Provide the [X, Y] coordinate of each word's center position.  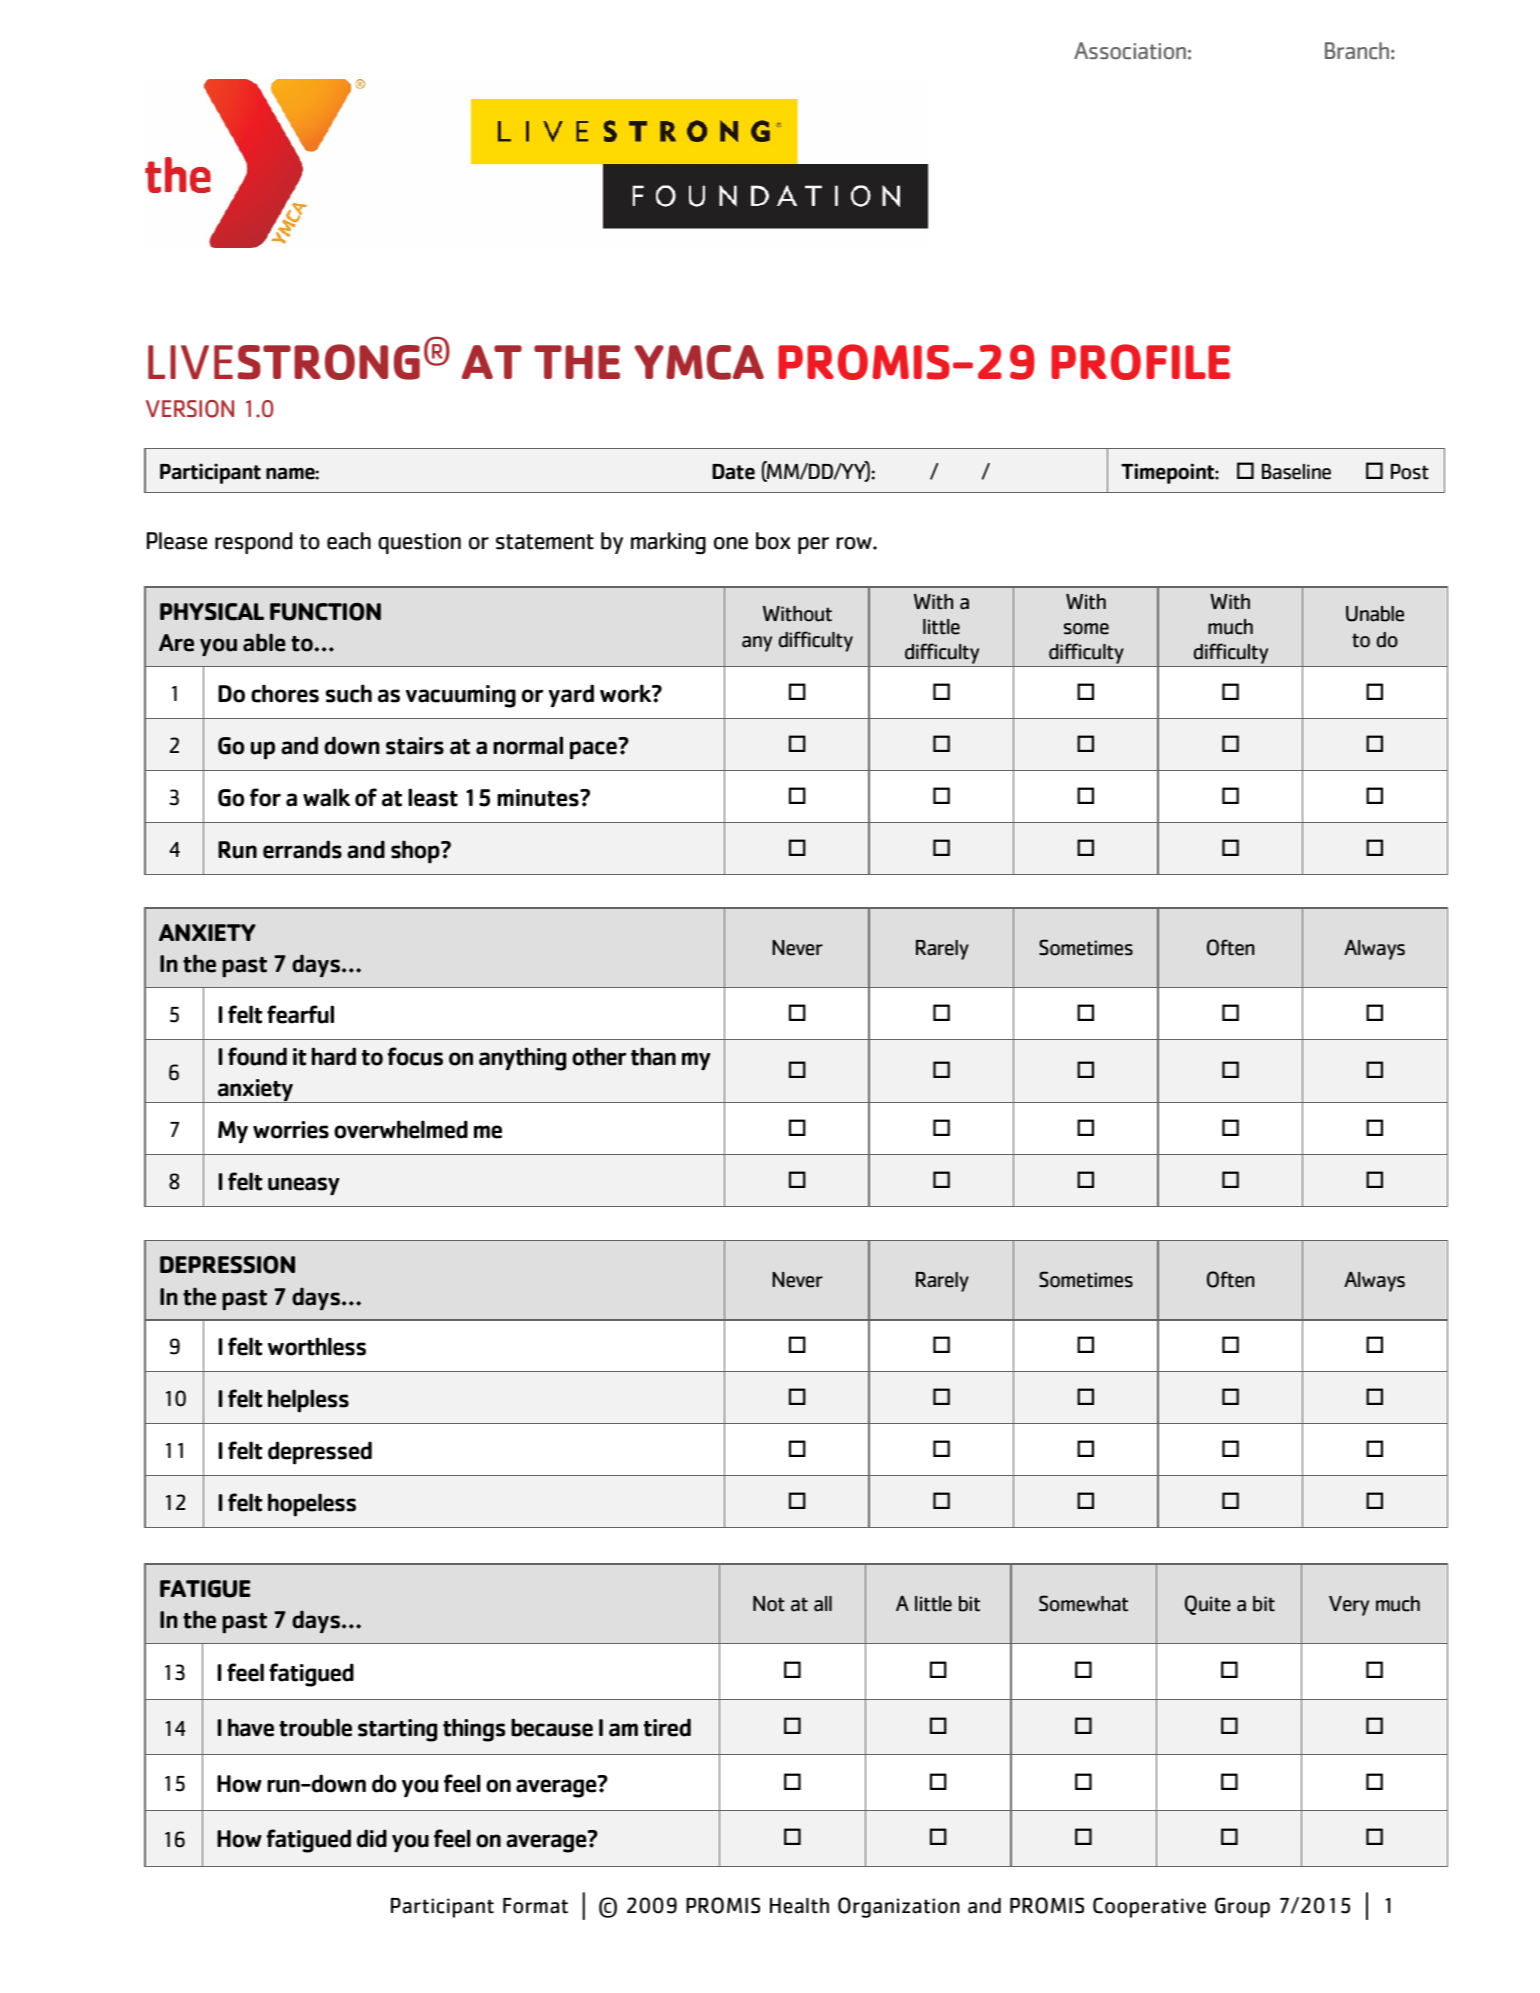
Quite [1208, 1605]
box [773, 541]
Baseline [1296, 472]
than [653, 1056]
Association [1130, 51]
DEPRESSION [227, 1265]
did [372, 1838]
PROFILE [1140, 362]
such [349, 693]
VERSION [190, 409]
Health [799, 1906]
